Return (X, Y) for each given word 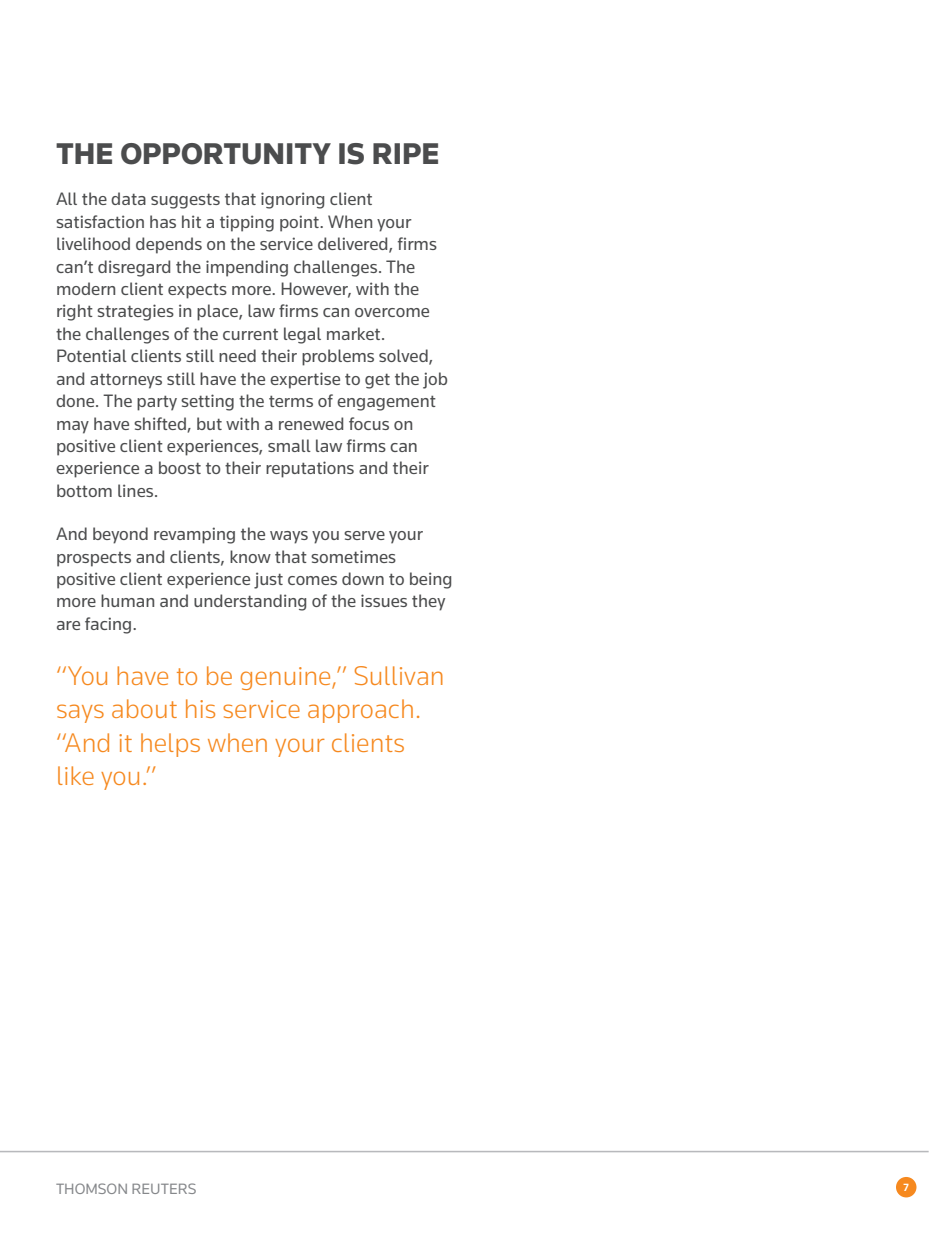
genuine (286, 678)
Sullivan (399, 675)
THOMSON (91, 1188)
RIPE (405, 153)
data (128, 198)
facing (109, 625)
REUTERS (164, 1188)
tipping (247, 223)
